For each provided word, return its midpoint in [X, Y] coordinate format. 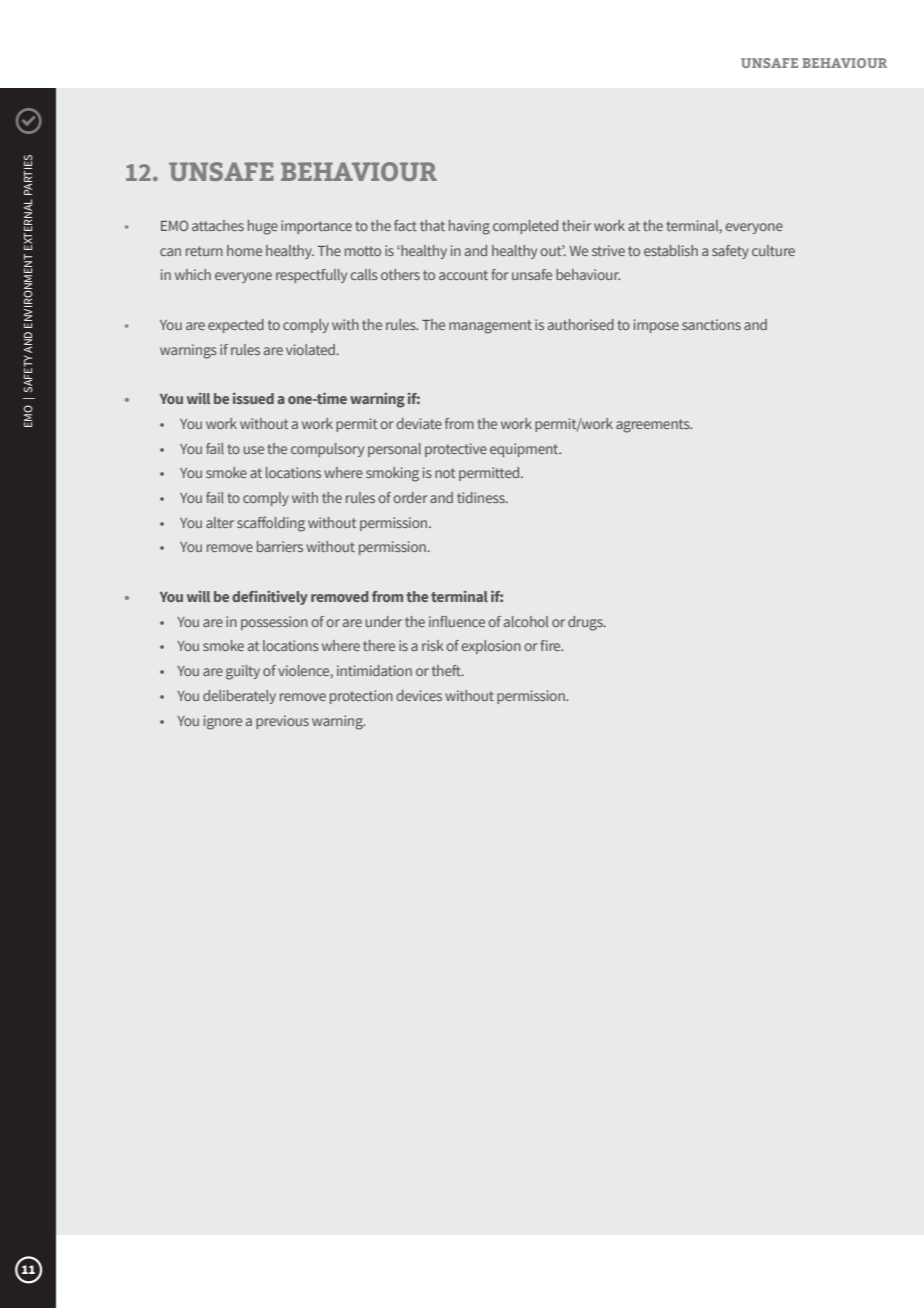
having [469, 227]
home [244, 250]
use [254, 450]
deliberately [239, 697]
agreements [654, 426]
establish [671, 250]
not [445, 473]
